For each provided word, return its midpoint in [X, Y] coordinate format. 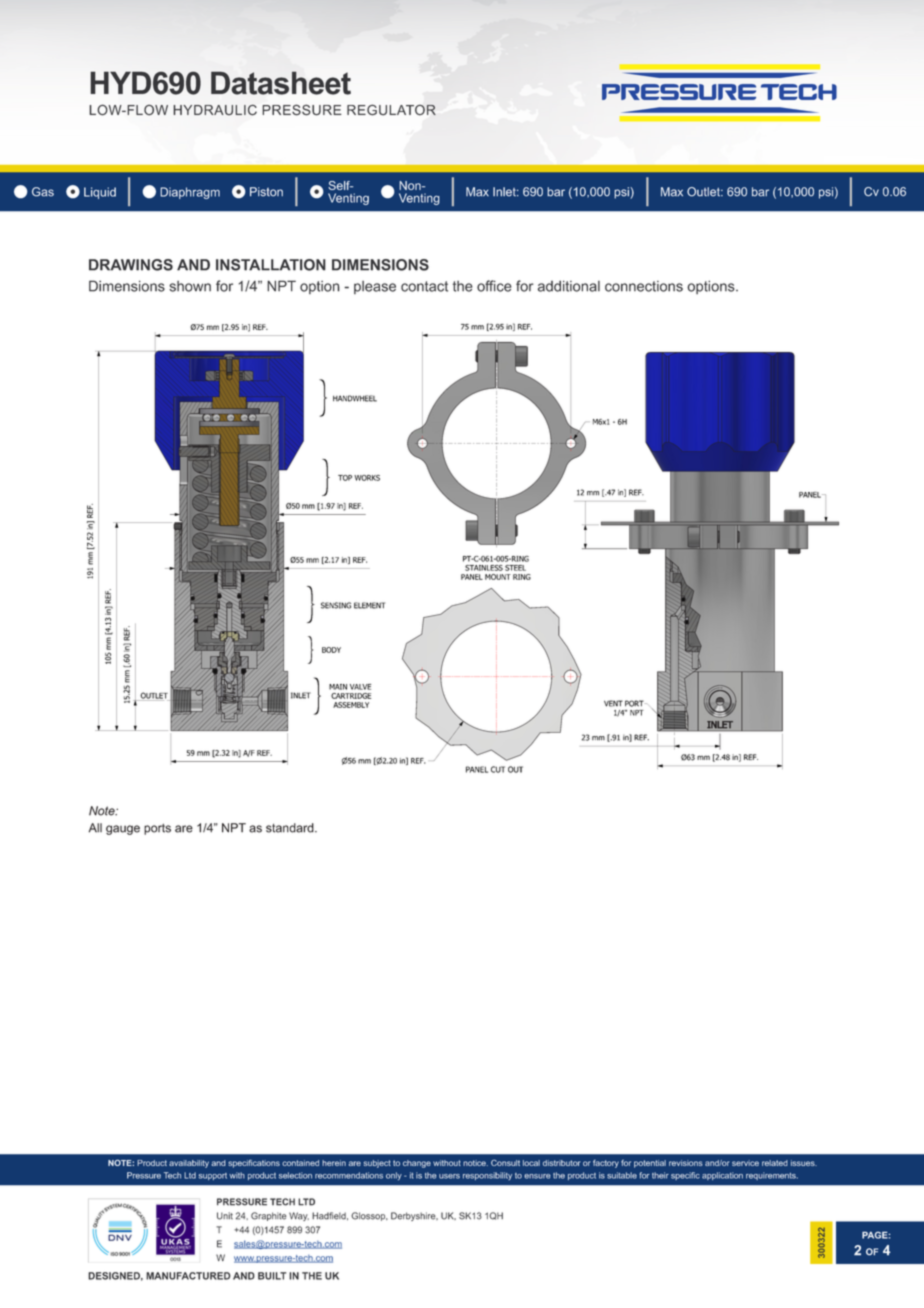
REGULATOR [391, 110]
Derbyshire [414, 1216]
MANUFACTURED [188, 1276]
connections [644, 286]
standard [291, 828]
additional [569, 286]
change [417, 1164]
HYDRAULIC [215, 110]
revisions [686, 1163]
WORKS [367, 478]
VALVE [360, 687]
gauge [123, 830]
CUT [498, 769]
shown [190, 286]
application [722, 1176]
